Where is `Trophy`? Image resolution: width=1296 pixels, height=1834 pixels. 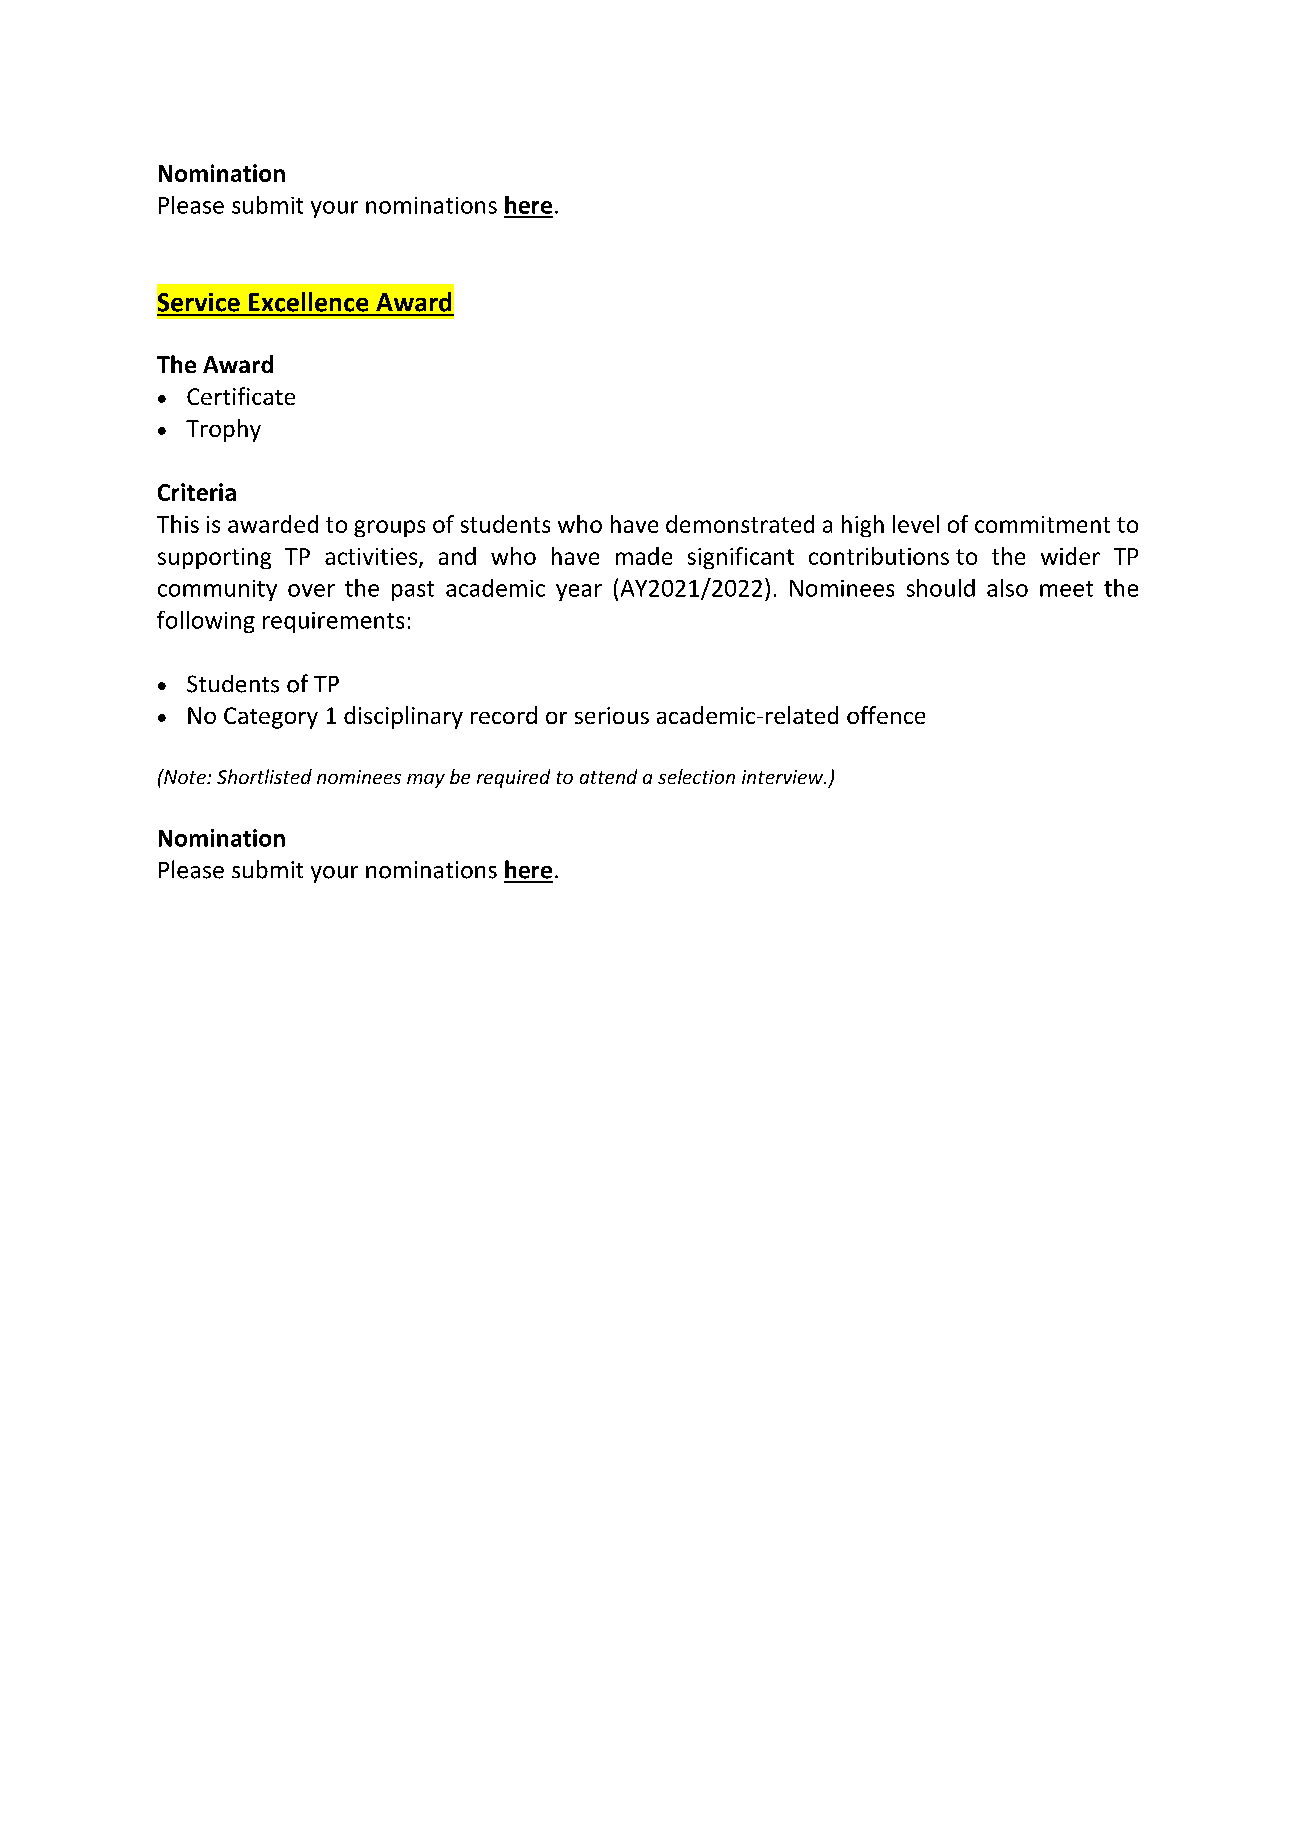 Trophy is located at coordinates (223, 430).
